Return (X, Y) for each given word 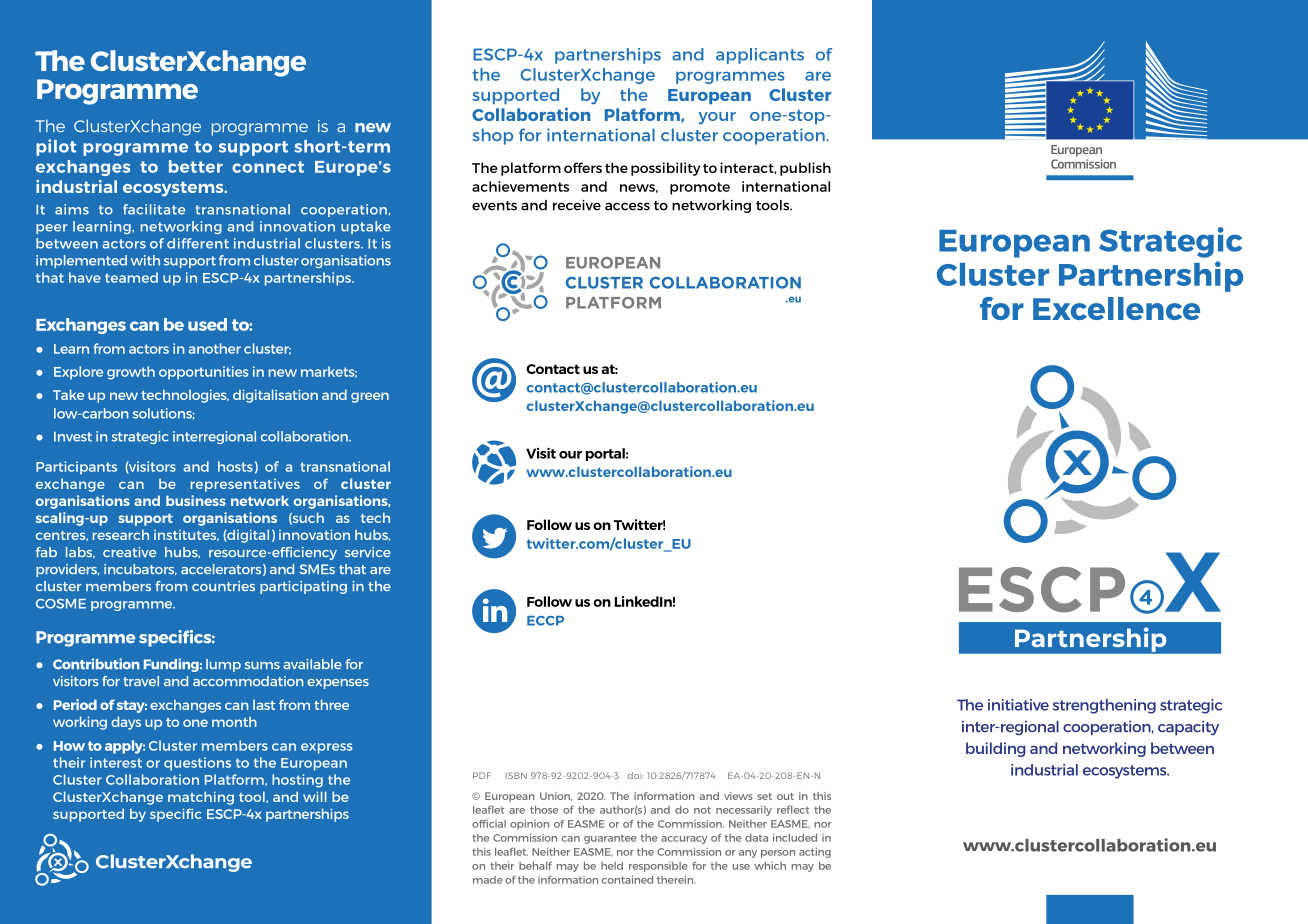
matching (201, 798)
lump (223, 665)
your (717, 118)
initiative (1018, 705)
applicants (760, 56)
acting (815, 853)
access (627, 206)
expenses (338, 684)
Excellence (1116, 308)
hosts (235, 466)
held (612, 866)
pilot (56, 147)
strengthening (1104, 706)
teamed (131, 277)
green (370, 397)
